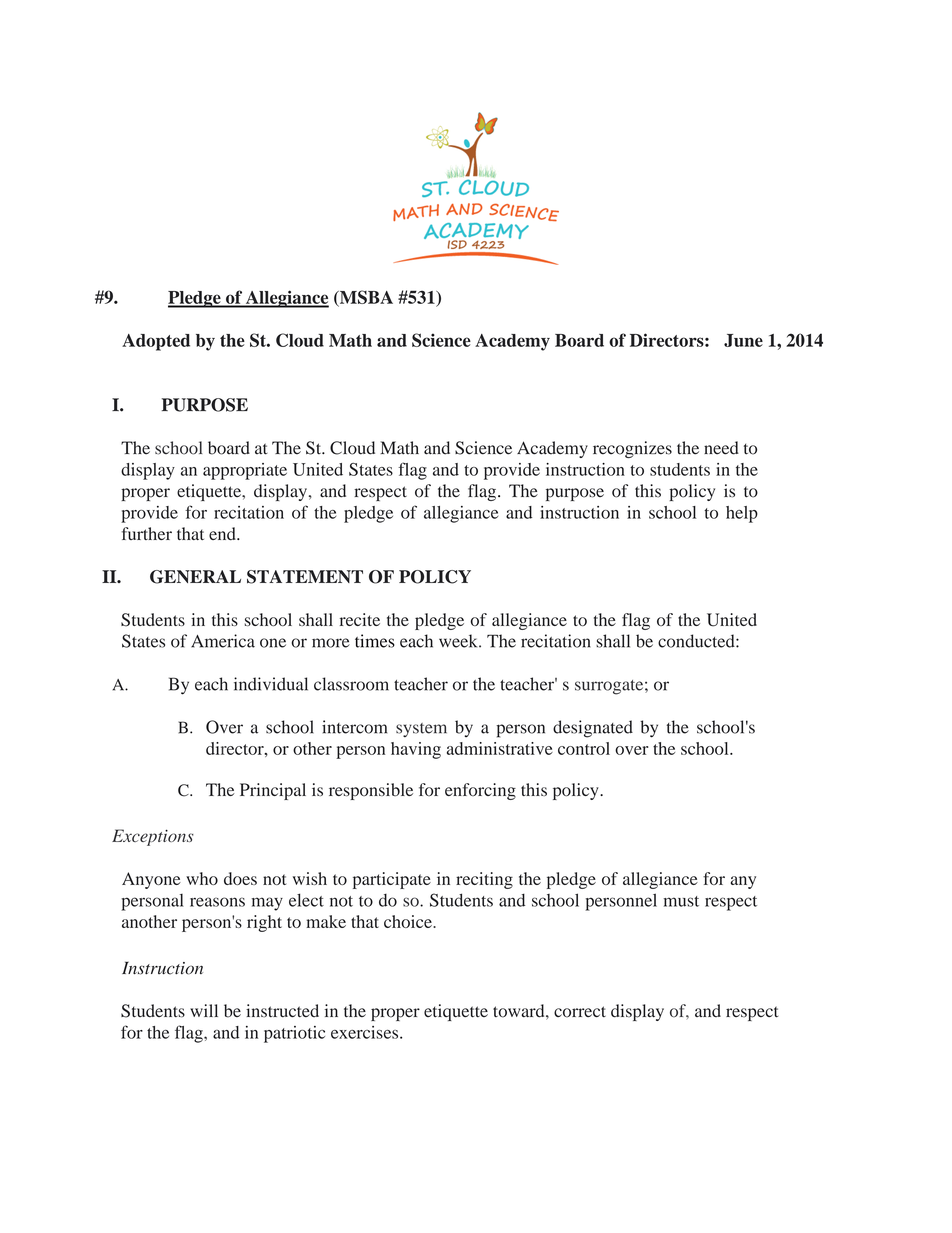 This screenshot has height=1233, width=952. Describe the element at coordinates (743, 340) in the screenshot. I see `June` at that location.
